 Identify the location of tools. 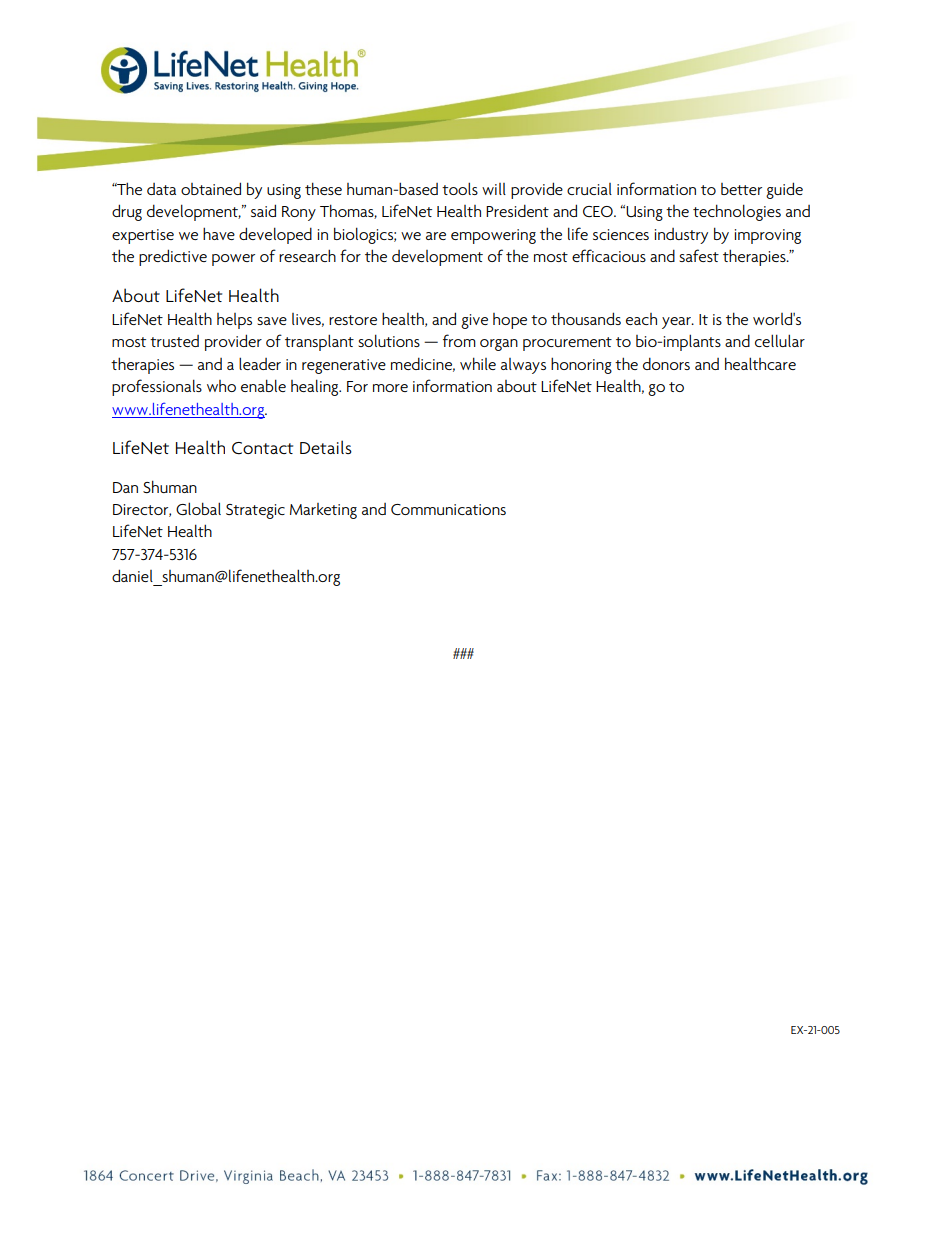
(460, 188).
